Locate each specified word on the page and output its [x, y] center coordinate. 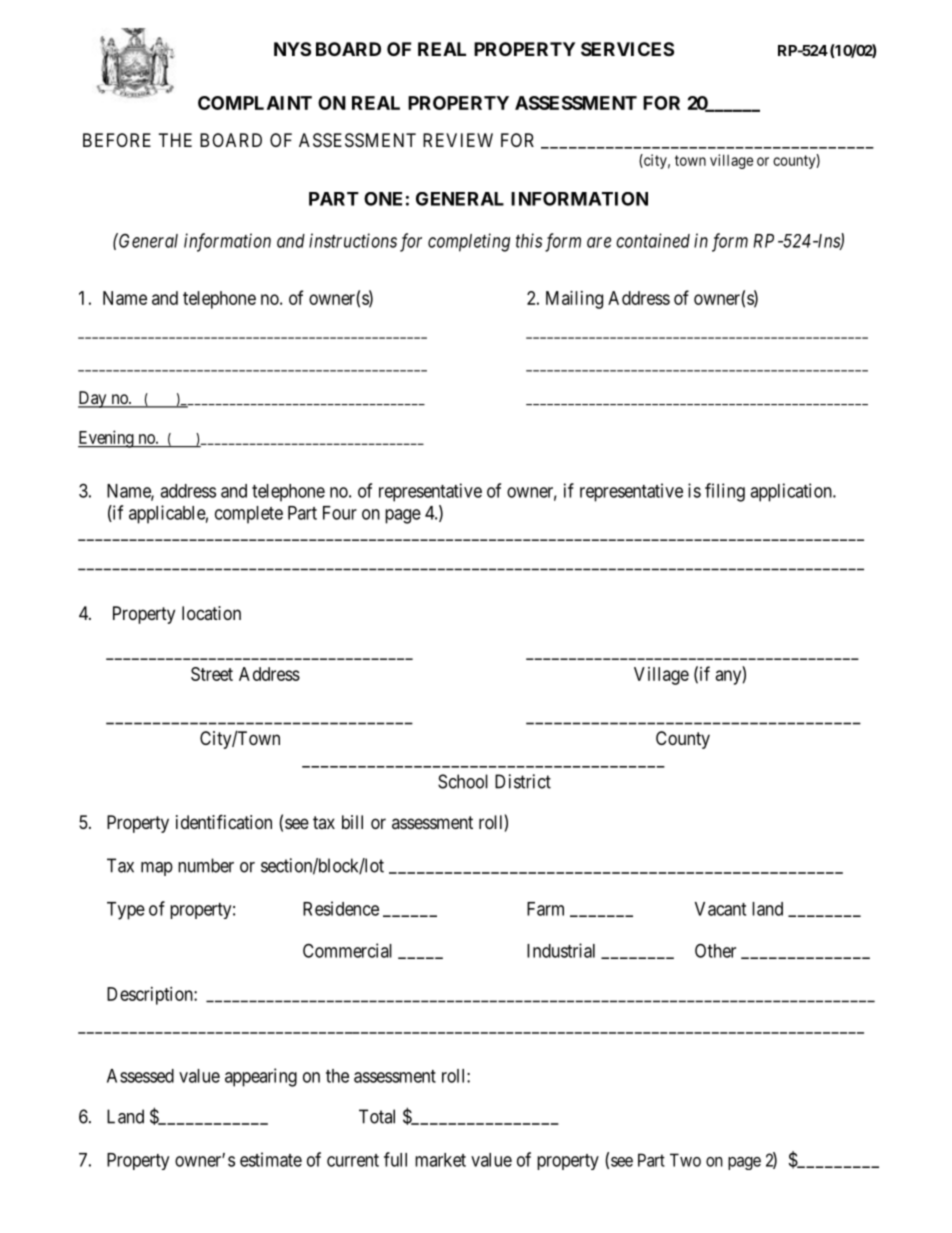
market [440, 1160]
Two [685, 1160]
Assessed [140, 1076]
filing [725, 492]
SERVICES [627, 49]
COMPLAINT [255, 103]
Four [340, 513]
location [211, 613]
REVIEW [458, 140]
